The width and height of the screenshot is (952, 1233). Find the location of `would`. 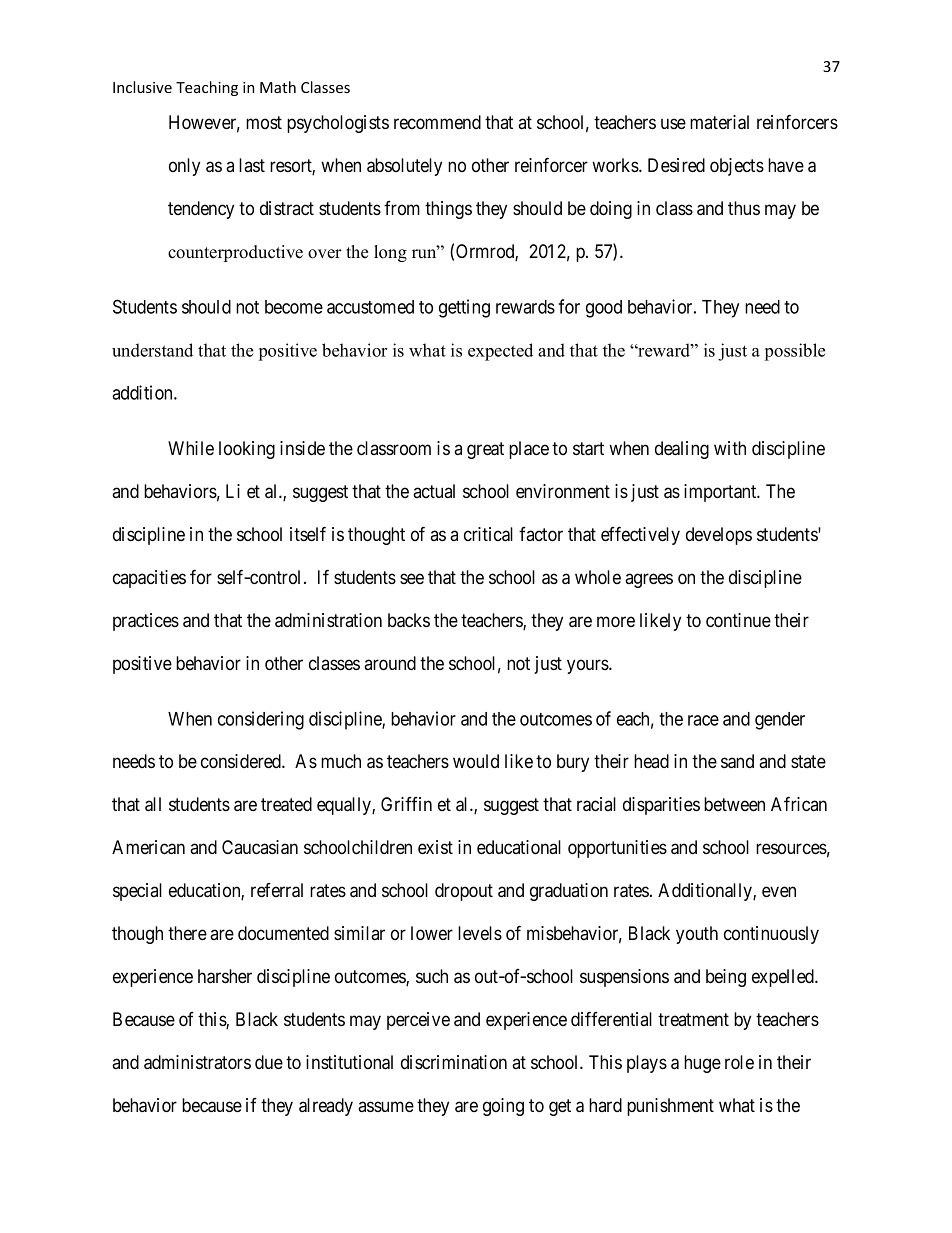

would is located at coordinates (476, 761).
